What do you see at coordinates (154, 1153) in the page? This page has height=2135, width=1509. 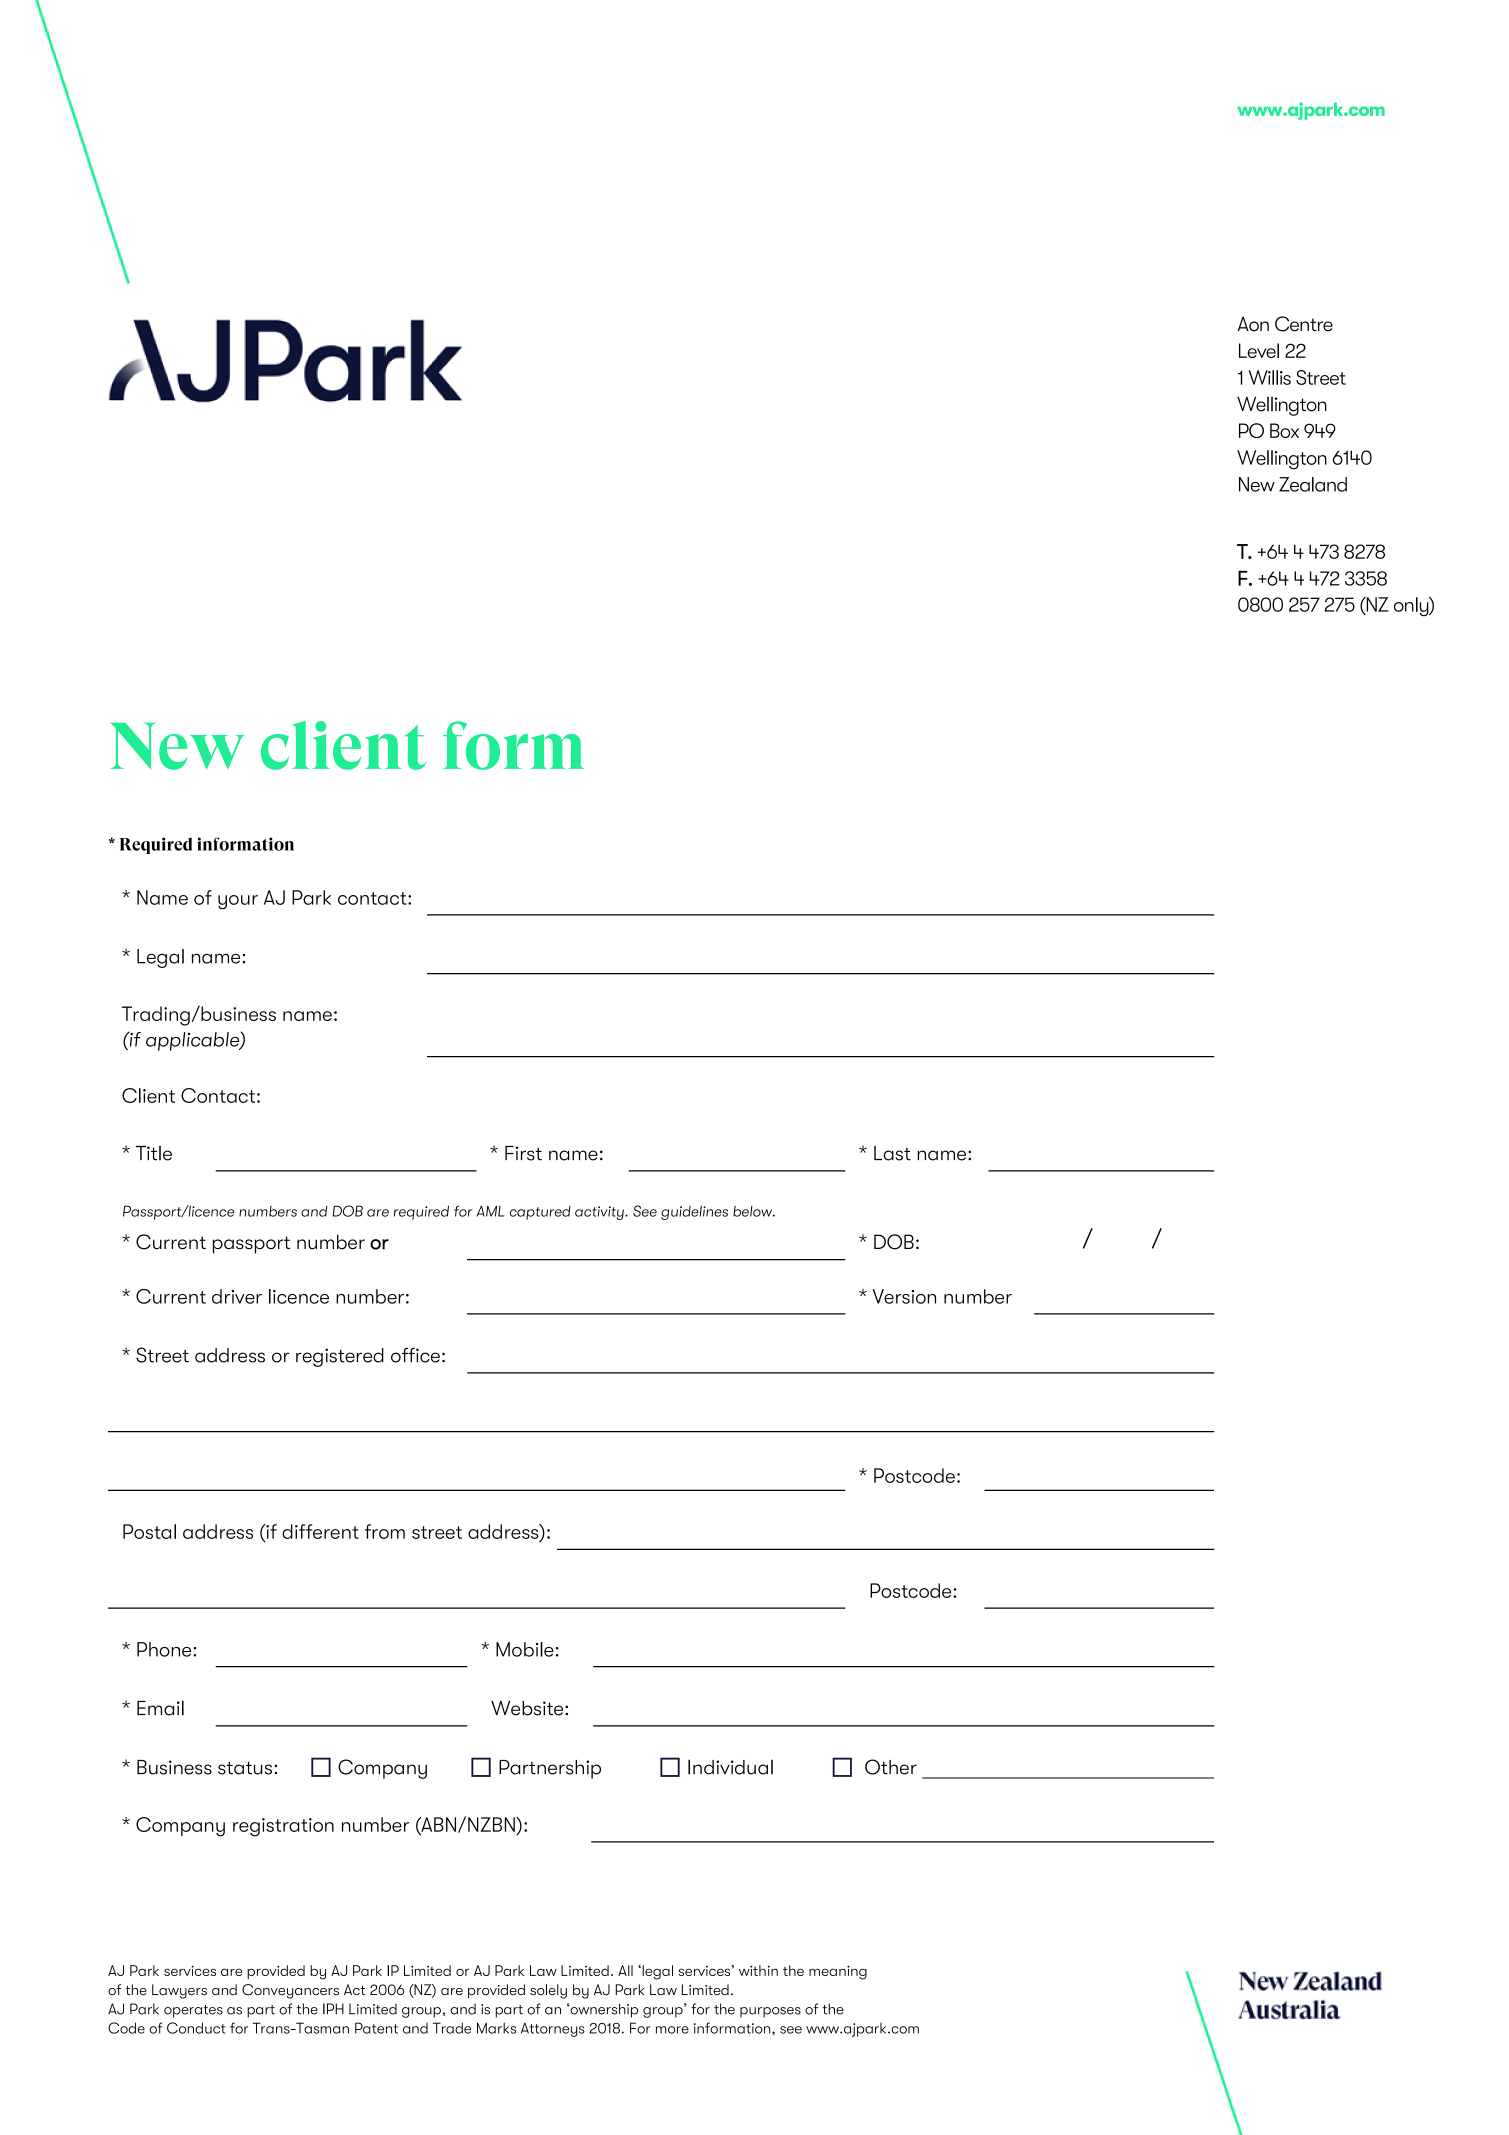 I see `Title` at bounding box center [154, 1153].
